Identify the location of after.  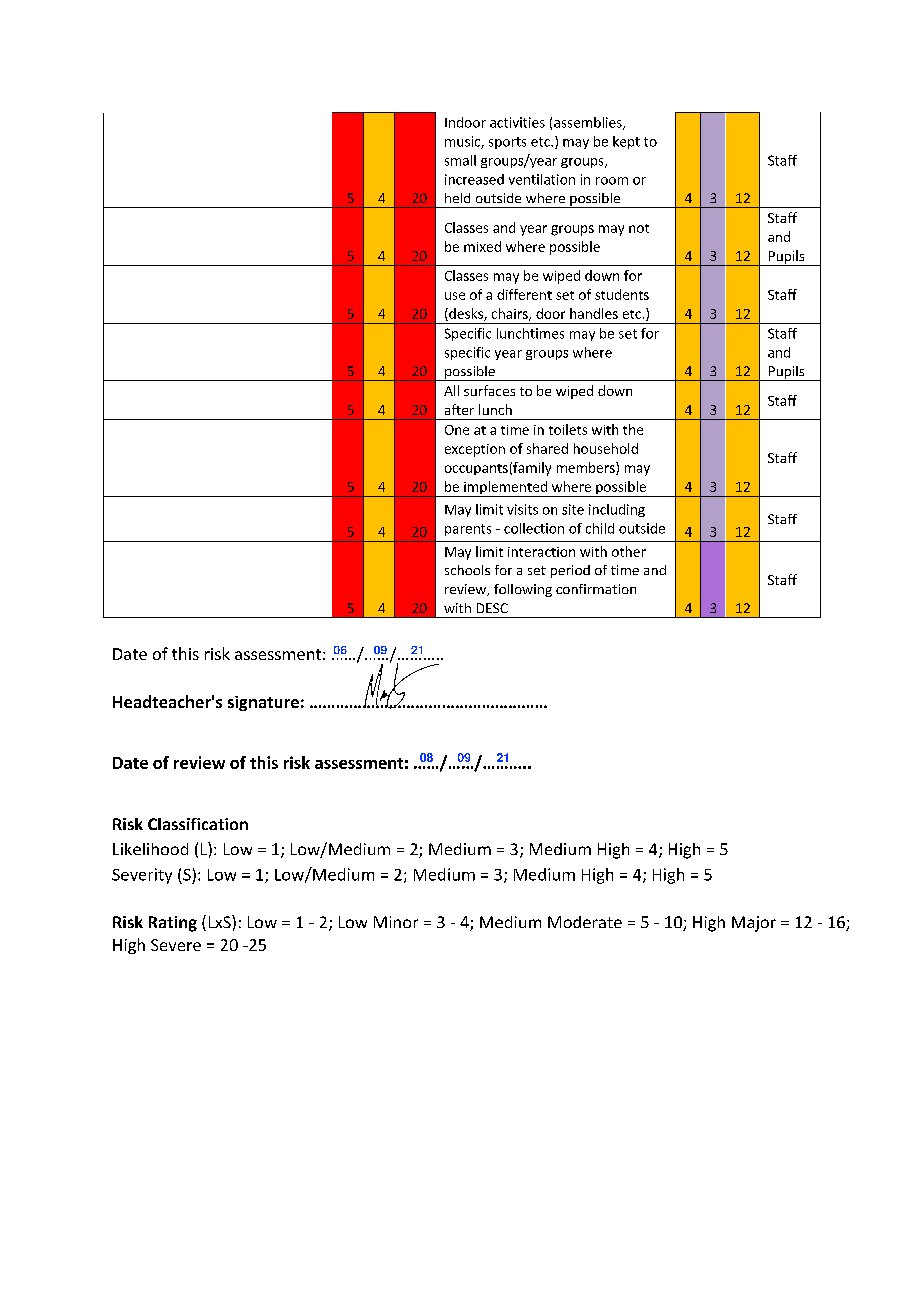
(459, 409).
